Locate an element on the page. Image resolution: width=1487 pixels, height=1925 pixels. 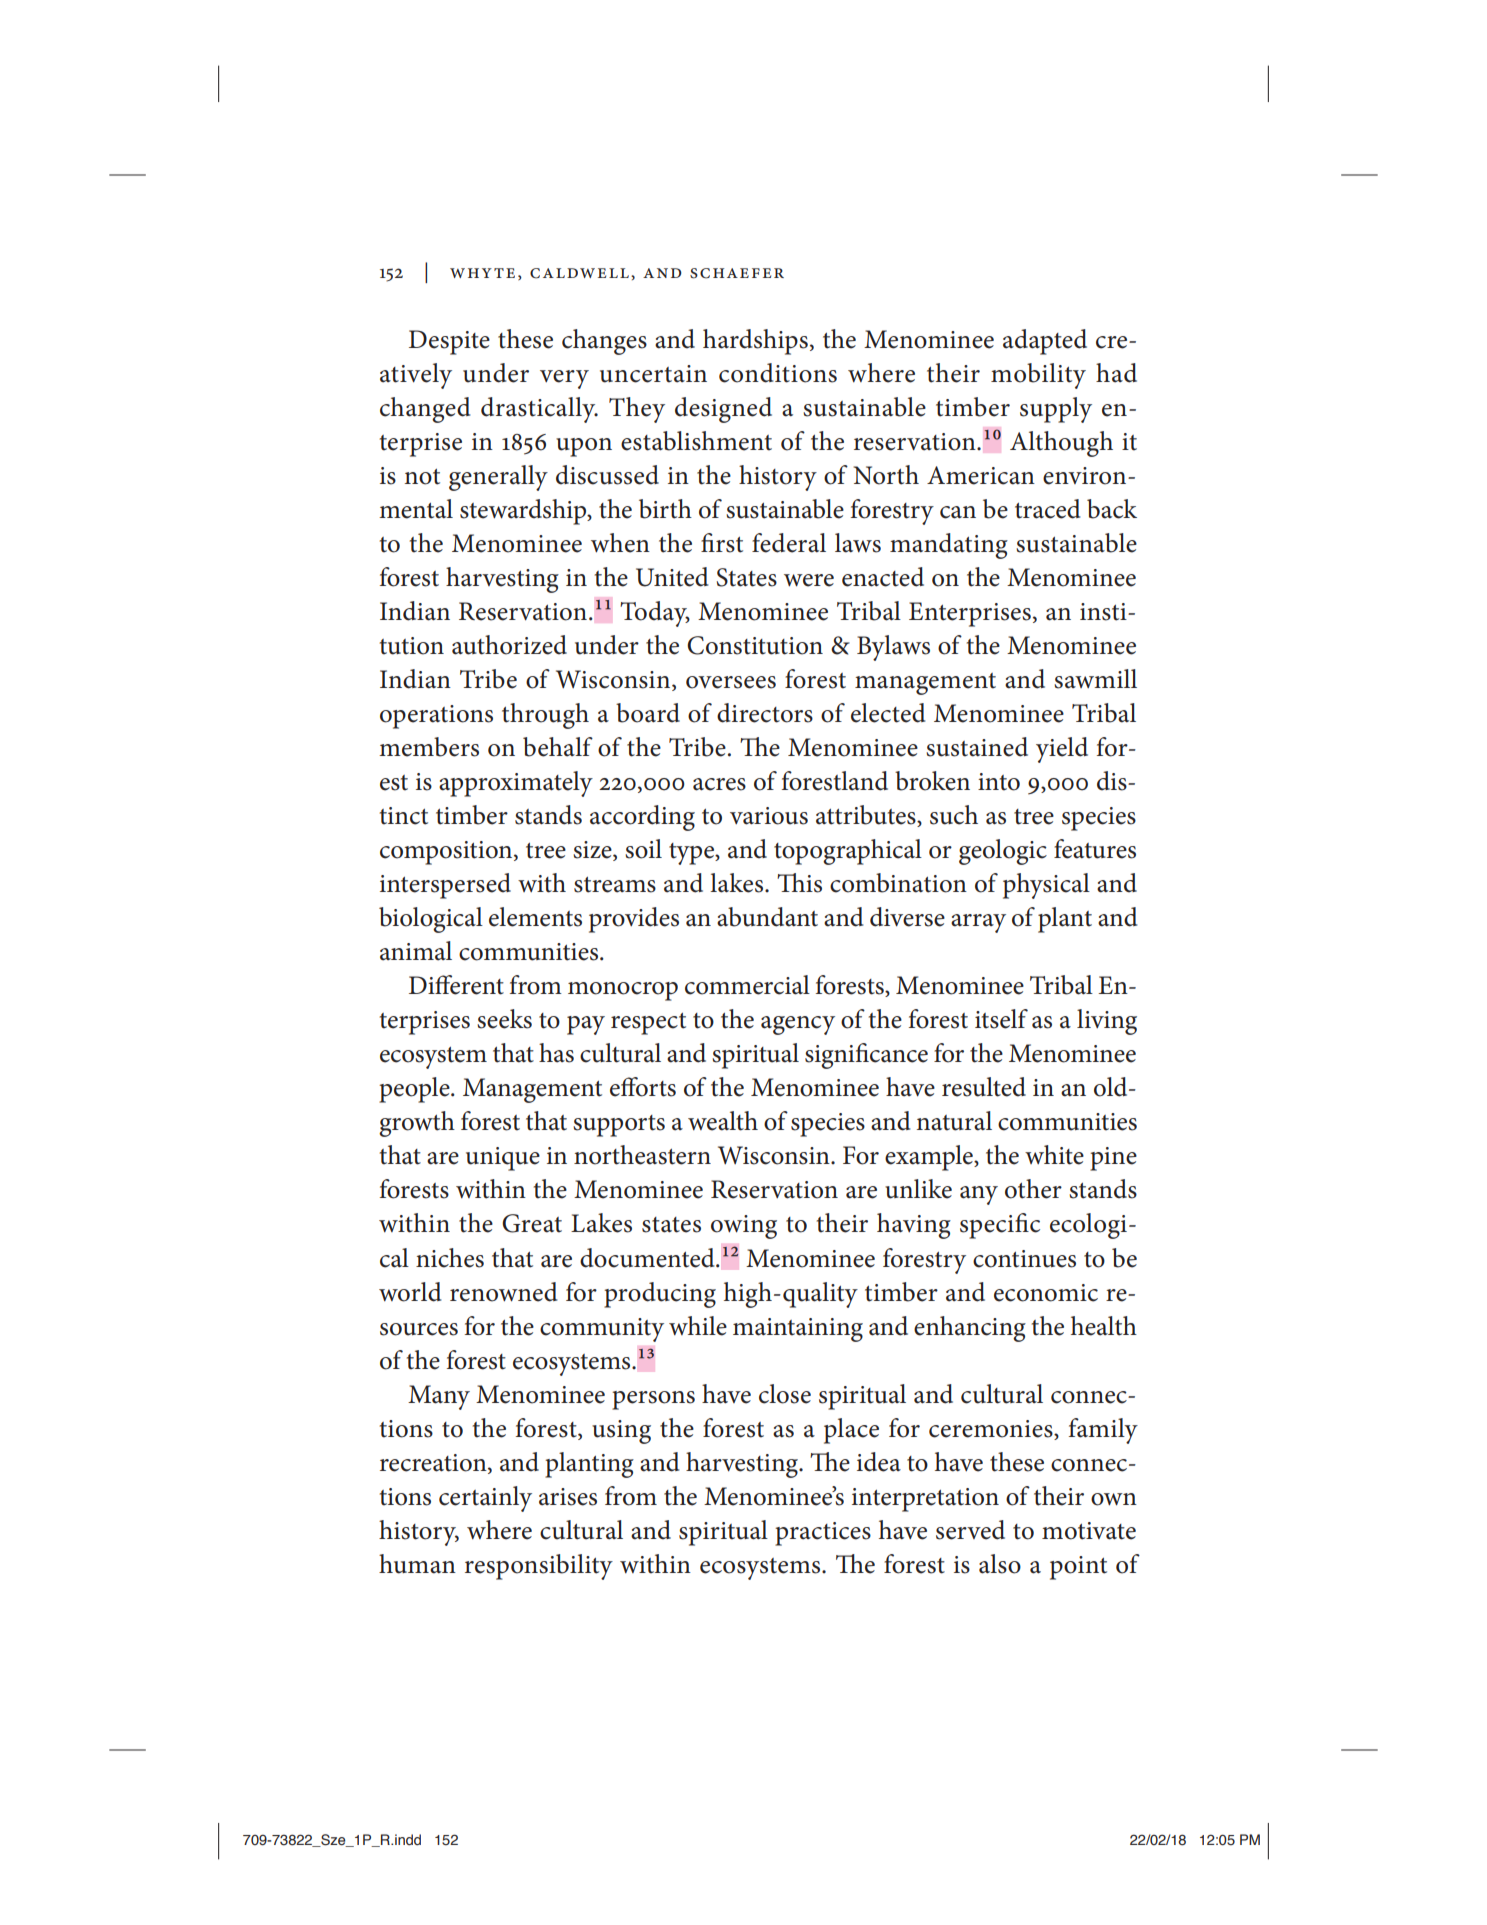
specific is located at coordinates (1000, 1226).
